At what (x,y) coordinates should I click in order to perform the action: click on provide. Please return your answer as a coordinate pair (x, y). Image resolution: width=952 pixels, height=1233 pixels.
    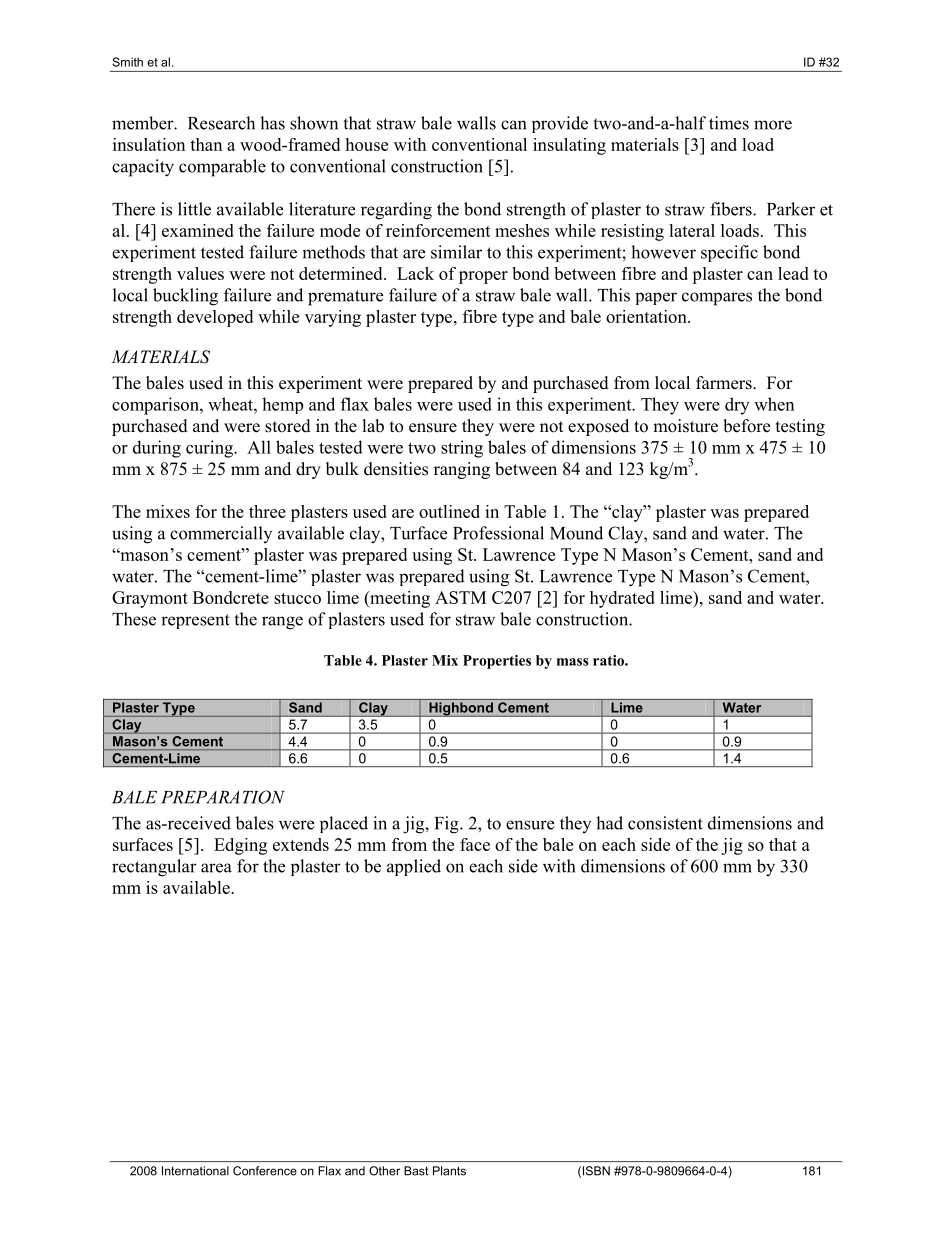
    Looking at the image, I should click on (560, 124).
